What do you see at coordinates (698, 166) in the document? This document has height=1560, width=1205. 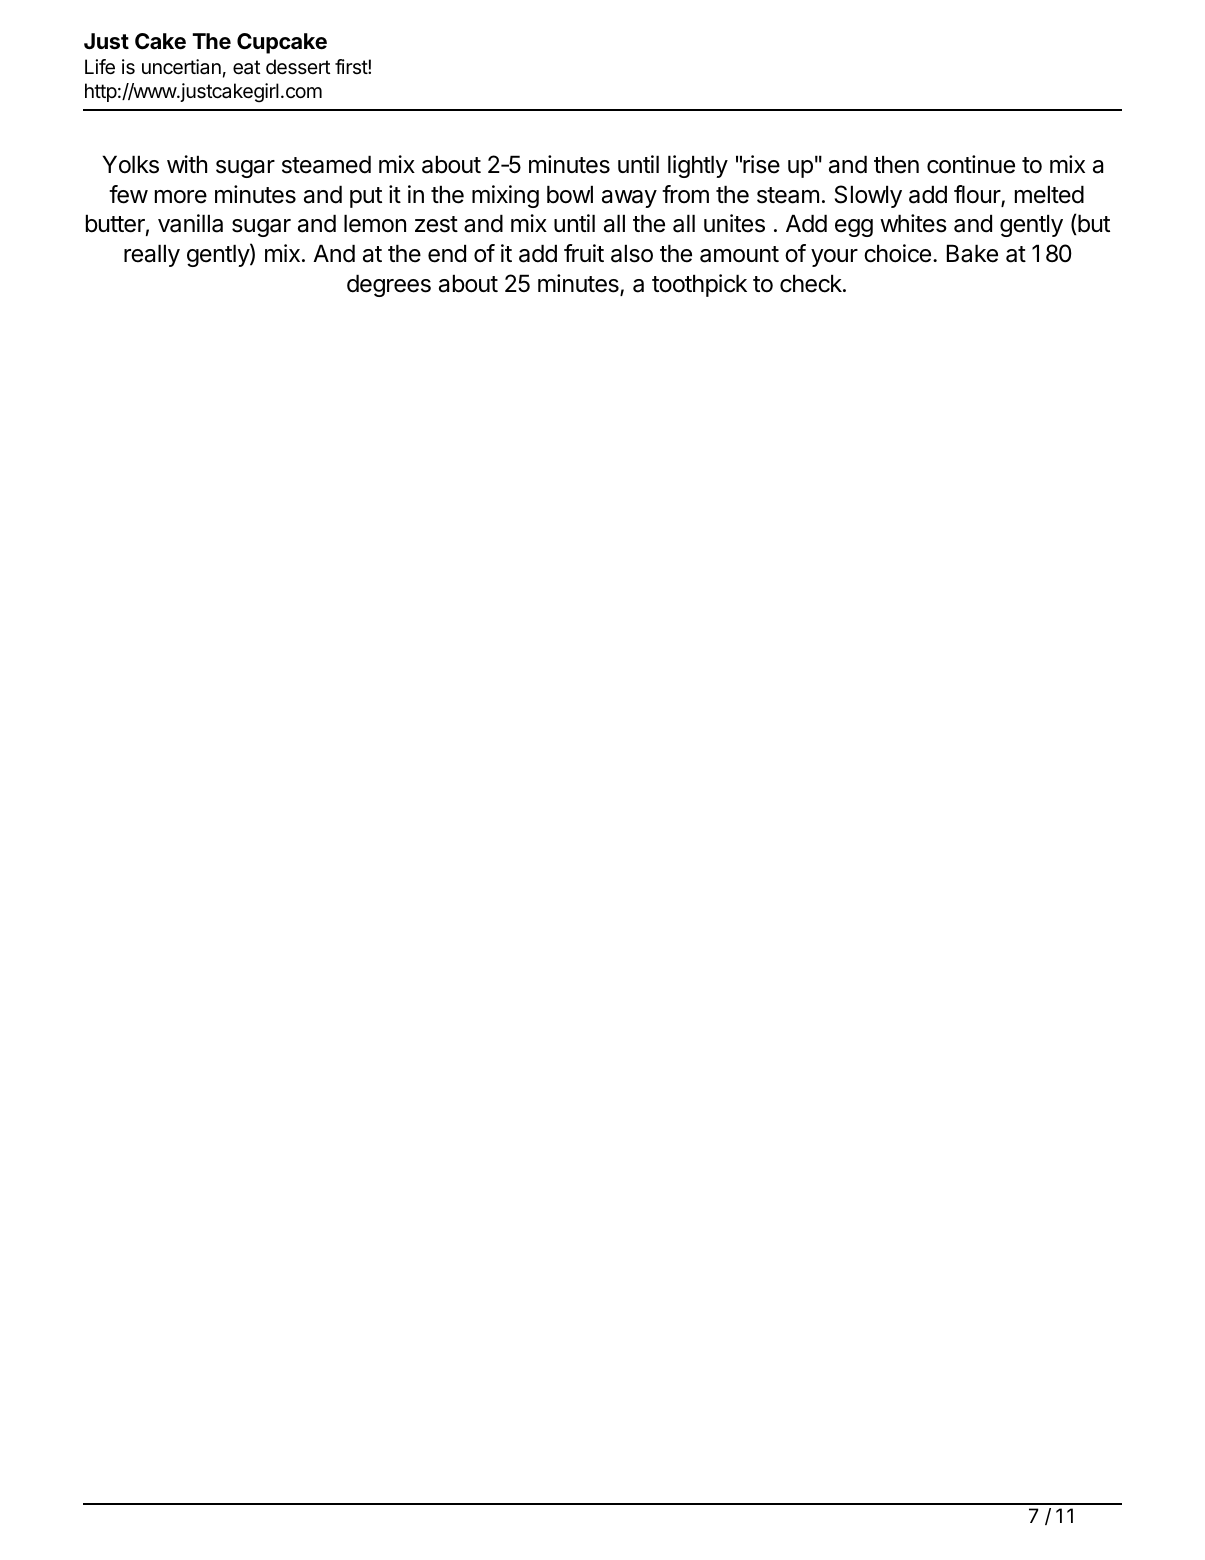 I see `lightly` at bounding box center [698, 166].
